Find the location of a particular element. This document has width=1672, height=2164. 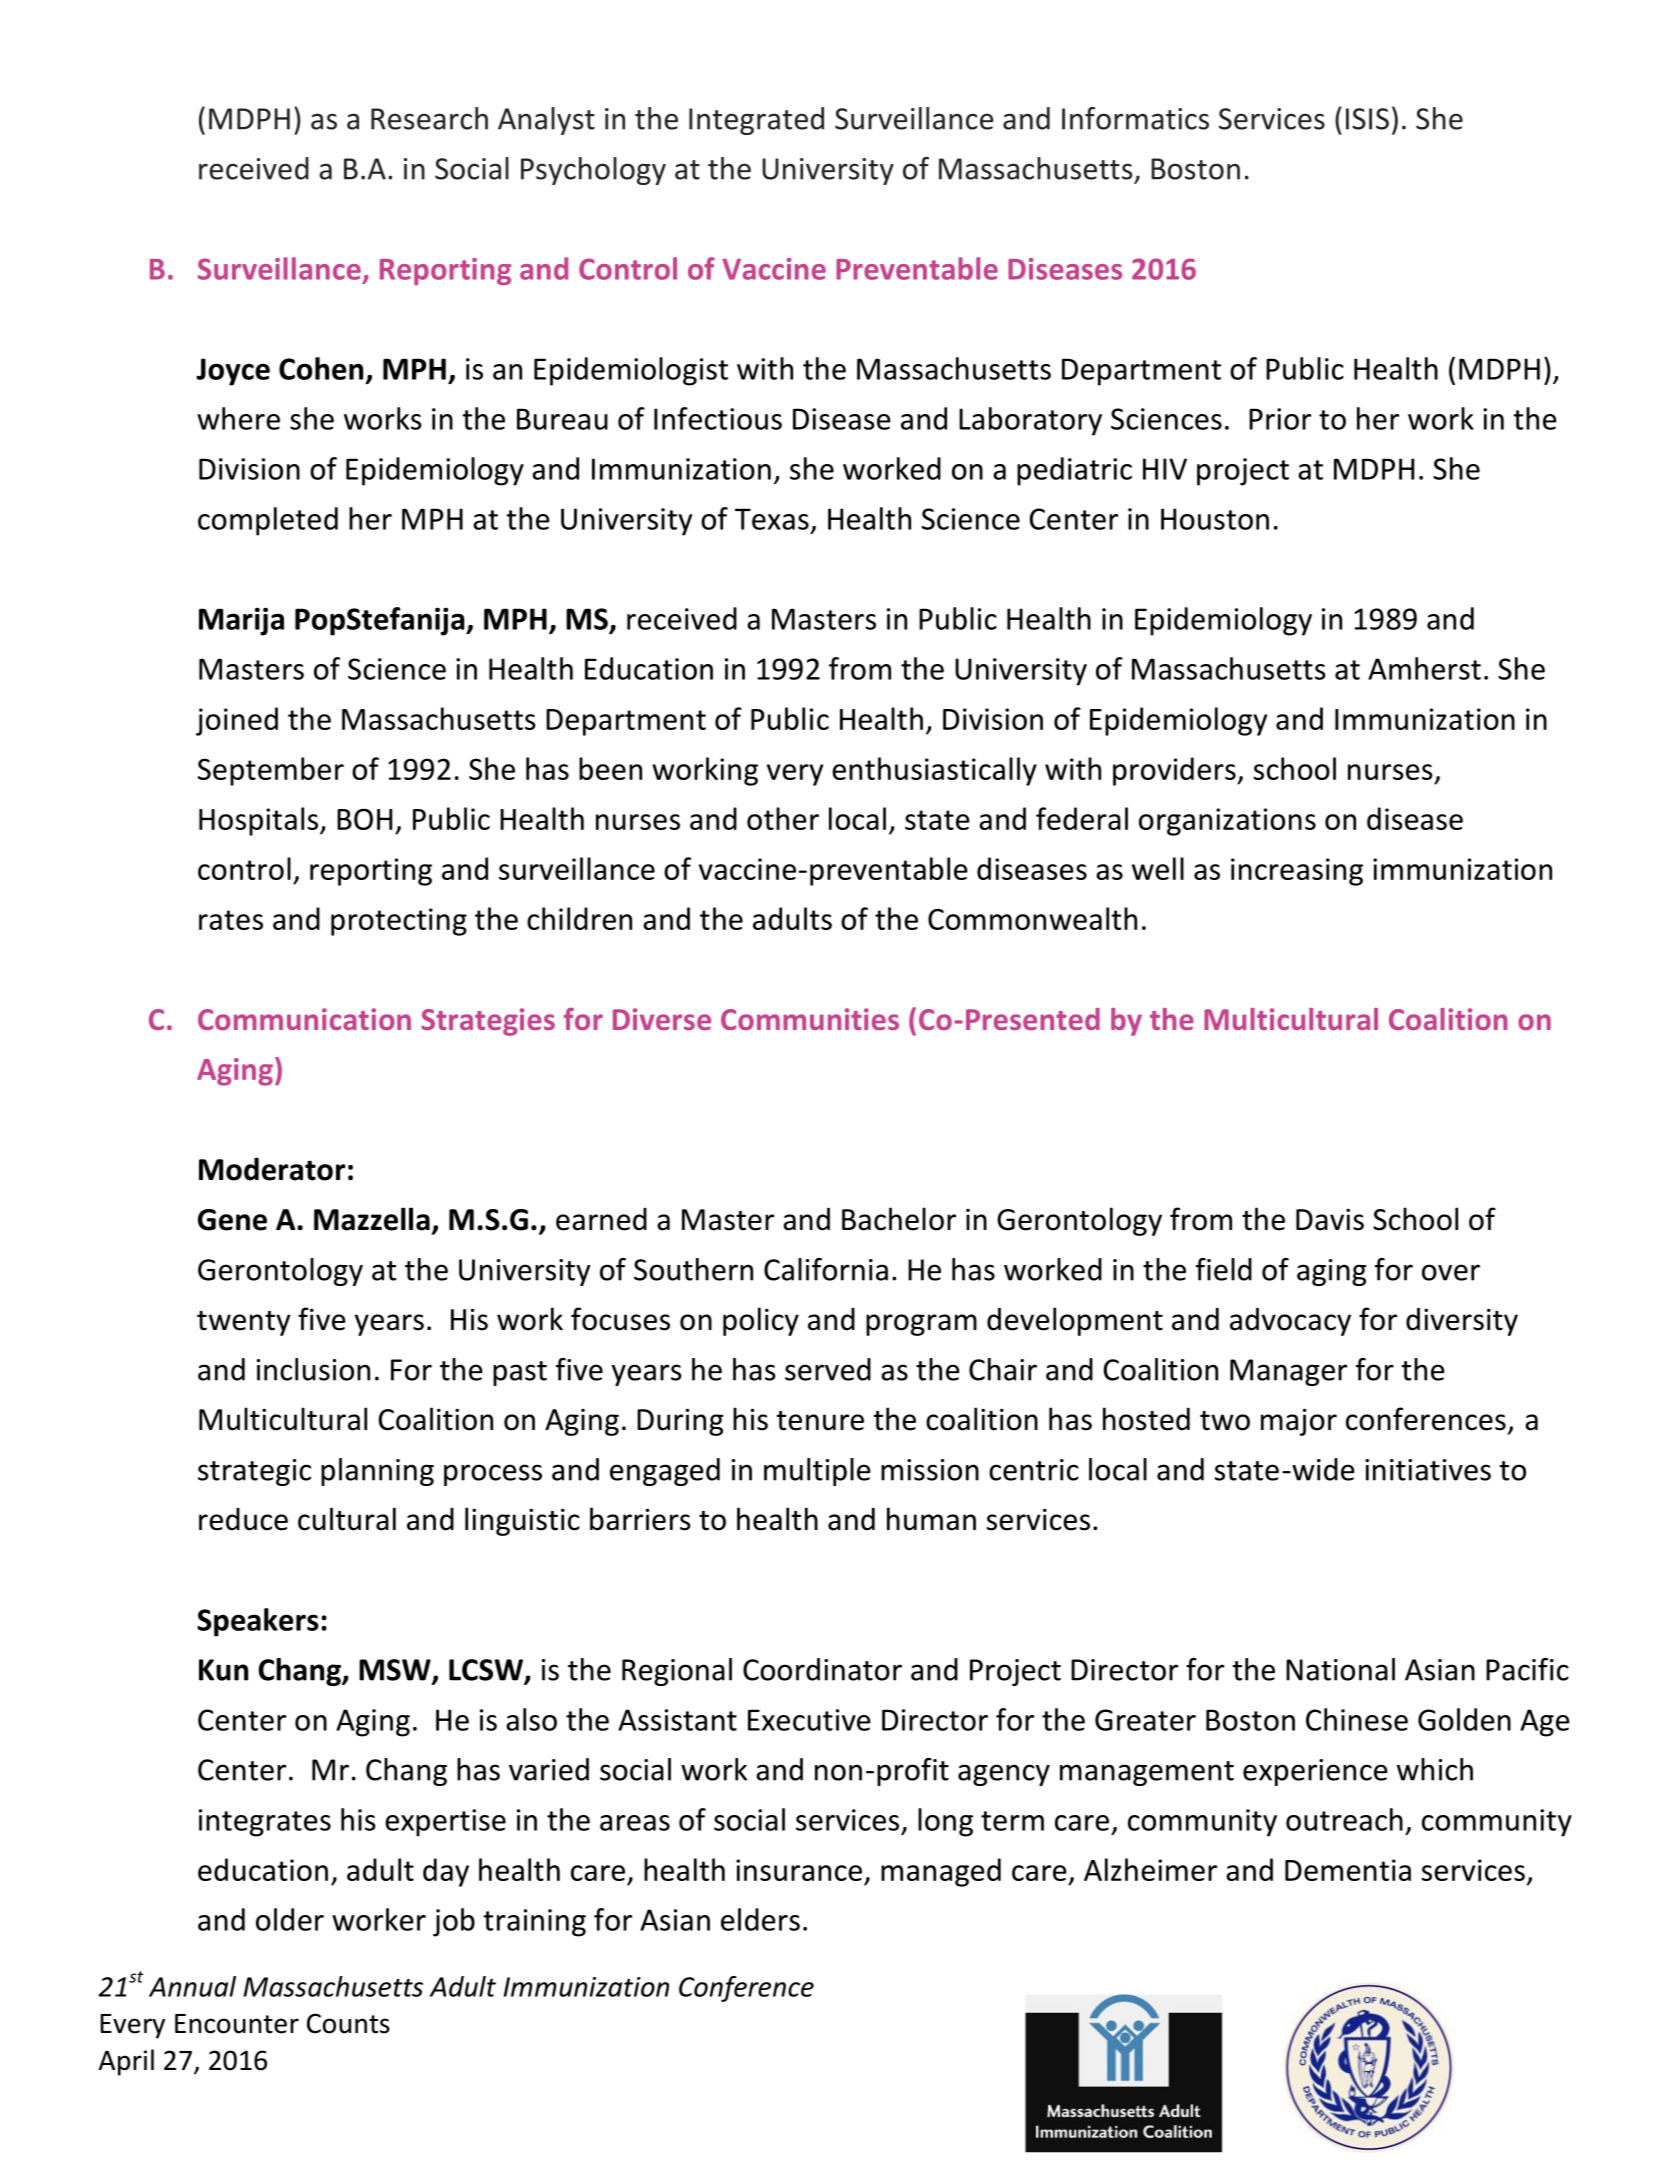

joined is located at coordinates (237, 721).
